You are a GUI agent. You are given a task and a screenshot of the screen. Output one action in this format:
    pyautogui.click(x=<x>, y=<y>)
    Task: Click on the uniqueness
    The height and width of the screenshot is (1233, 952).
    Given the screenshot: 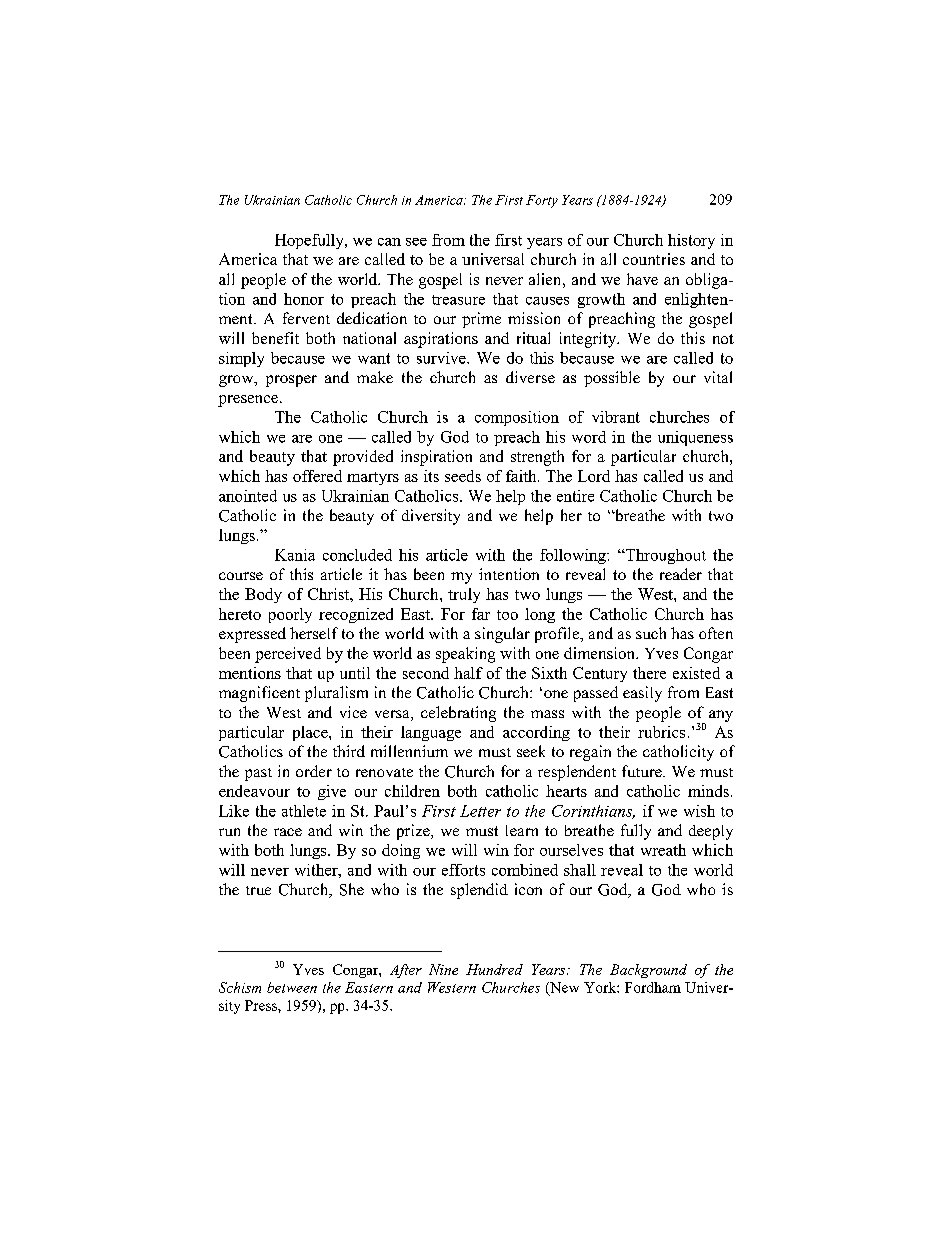 What is the action you would take?
    pyautogui.click(x=695, y=438)
